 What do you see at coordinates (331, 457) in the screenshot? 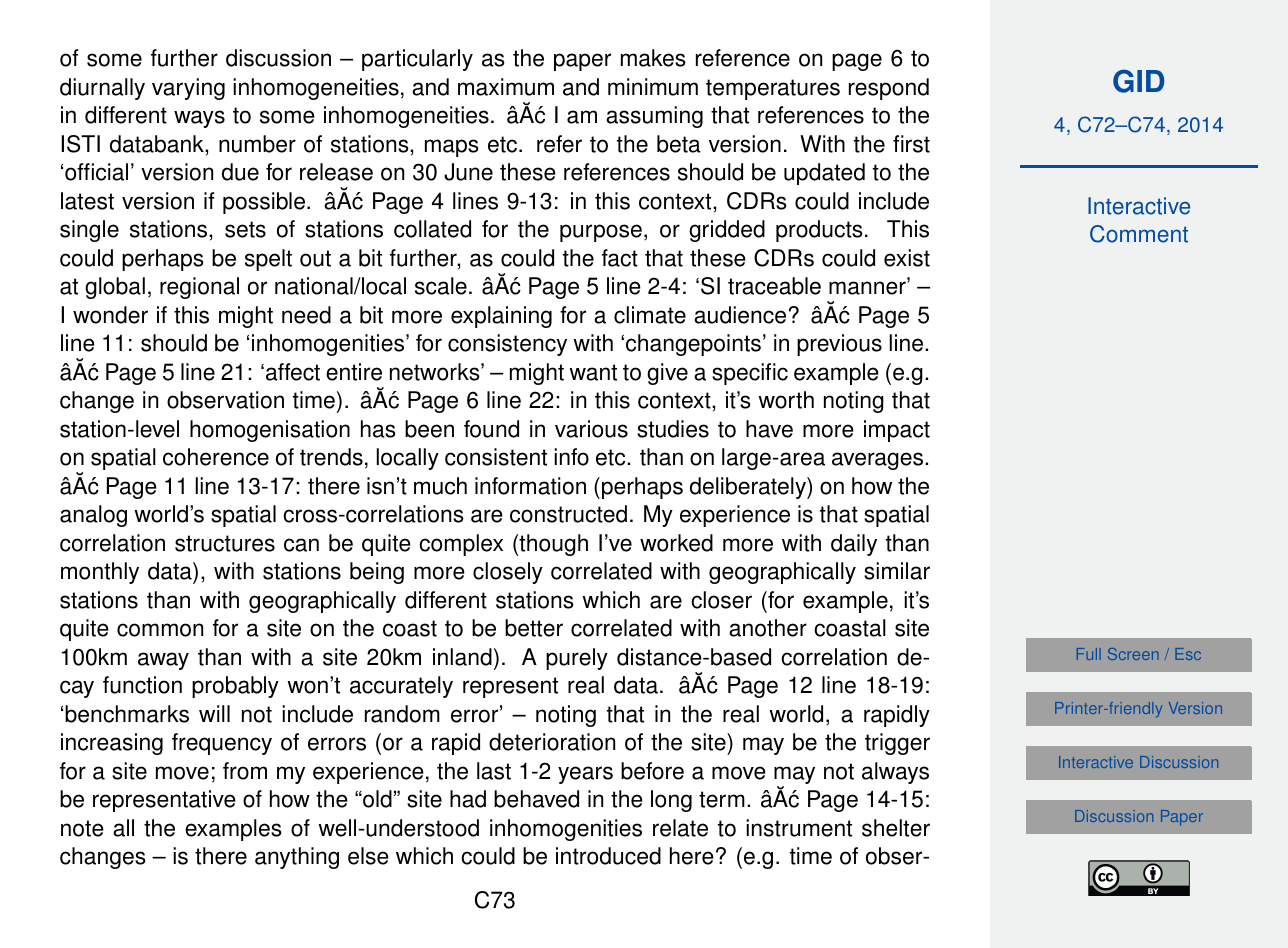
I see `trends` at bounding box center [331, 457].
